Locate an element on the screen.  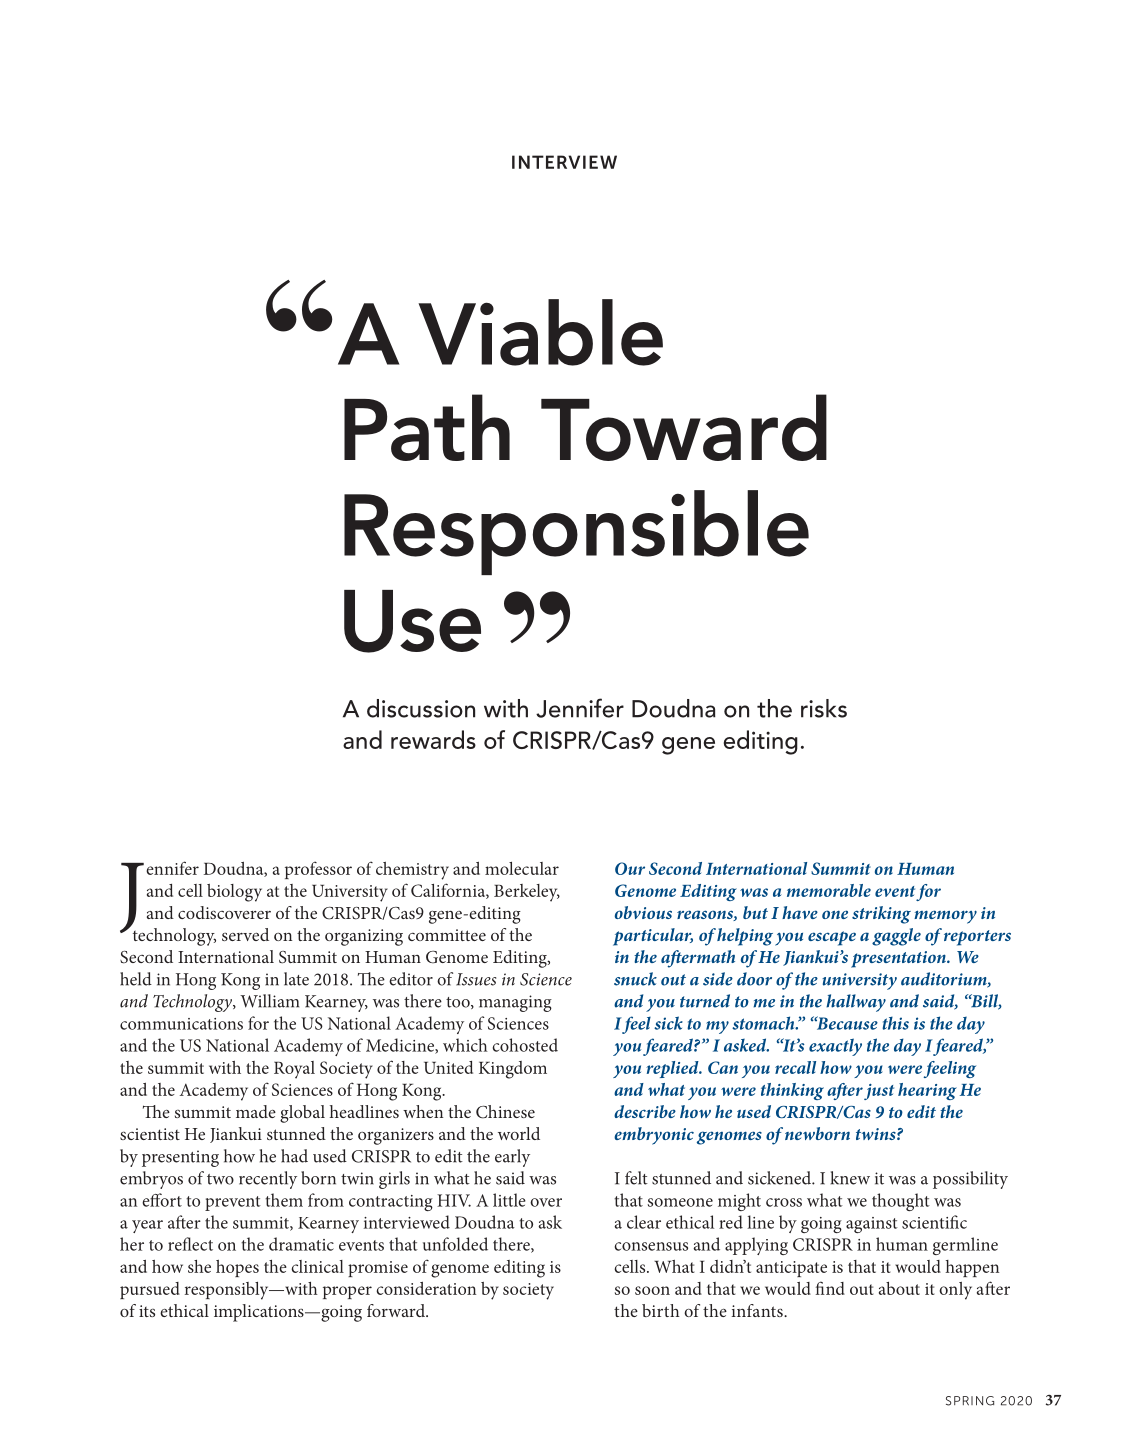
Toward is located at coordinates (684, 427).
